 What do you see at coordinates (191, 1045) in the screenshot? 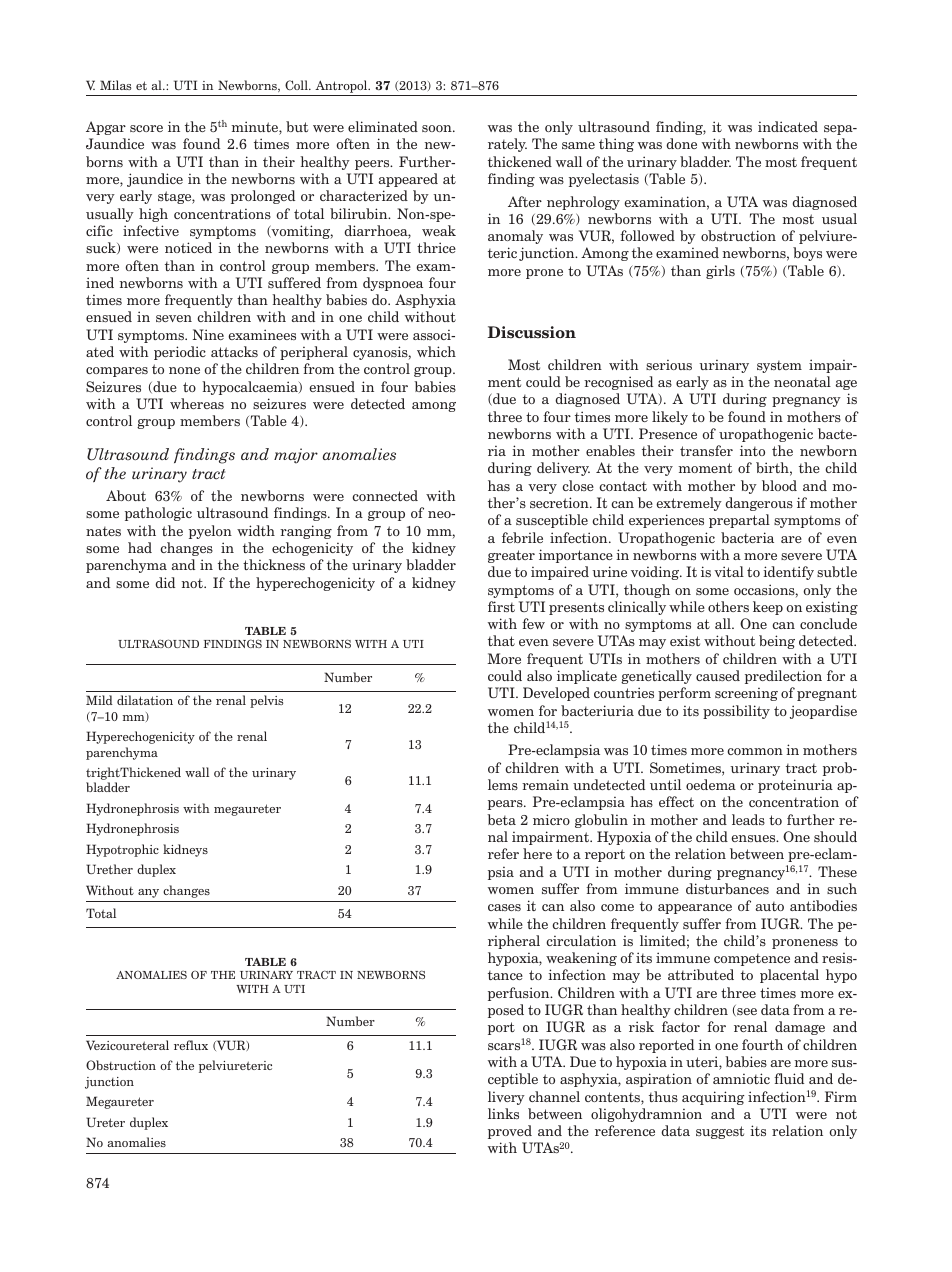
I see `reflux` at bounding box center [191, 1045].
